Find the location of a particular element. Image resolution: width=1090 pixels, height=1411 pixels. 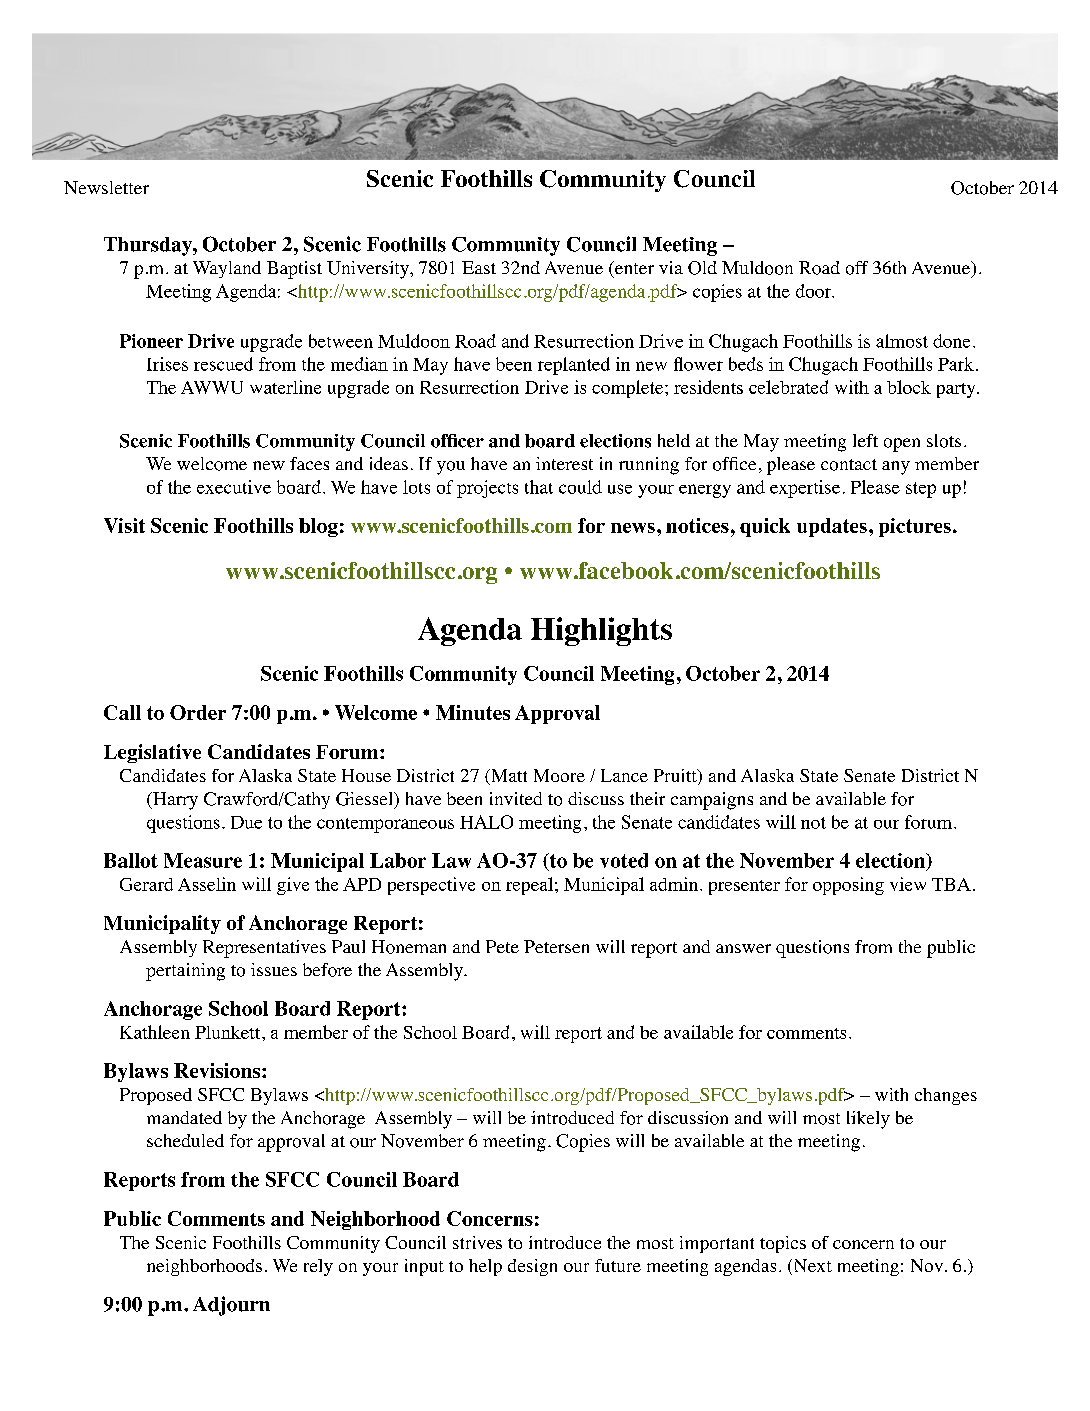

Next is located at coordinates (811, 1267).
